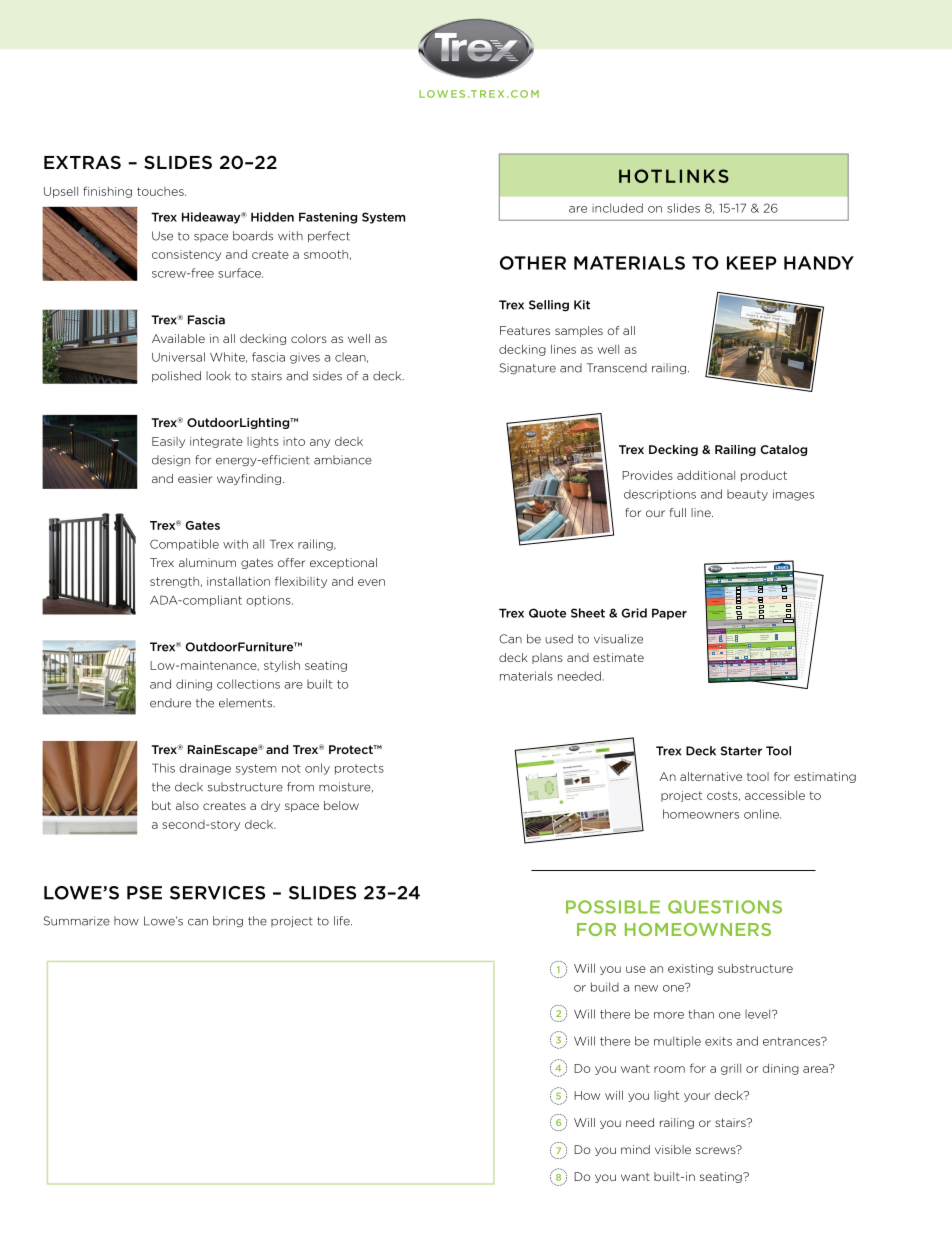 This screenshot has height=1233, width=952. What do you see at coordinates (635, 1149) in the screenshot?
I see `mind` at bounding box center [635, 1149].
